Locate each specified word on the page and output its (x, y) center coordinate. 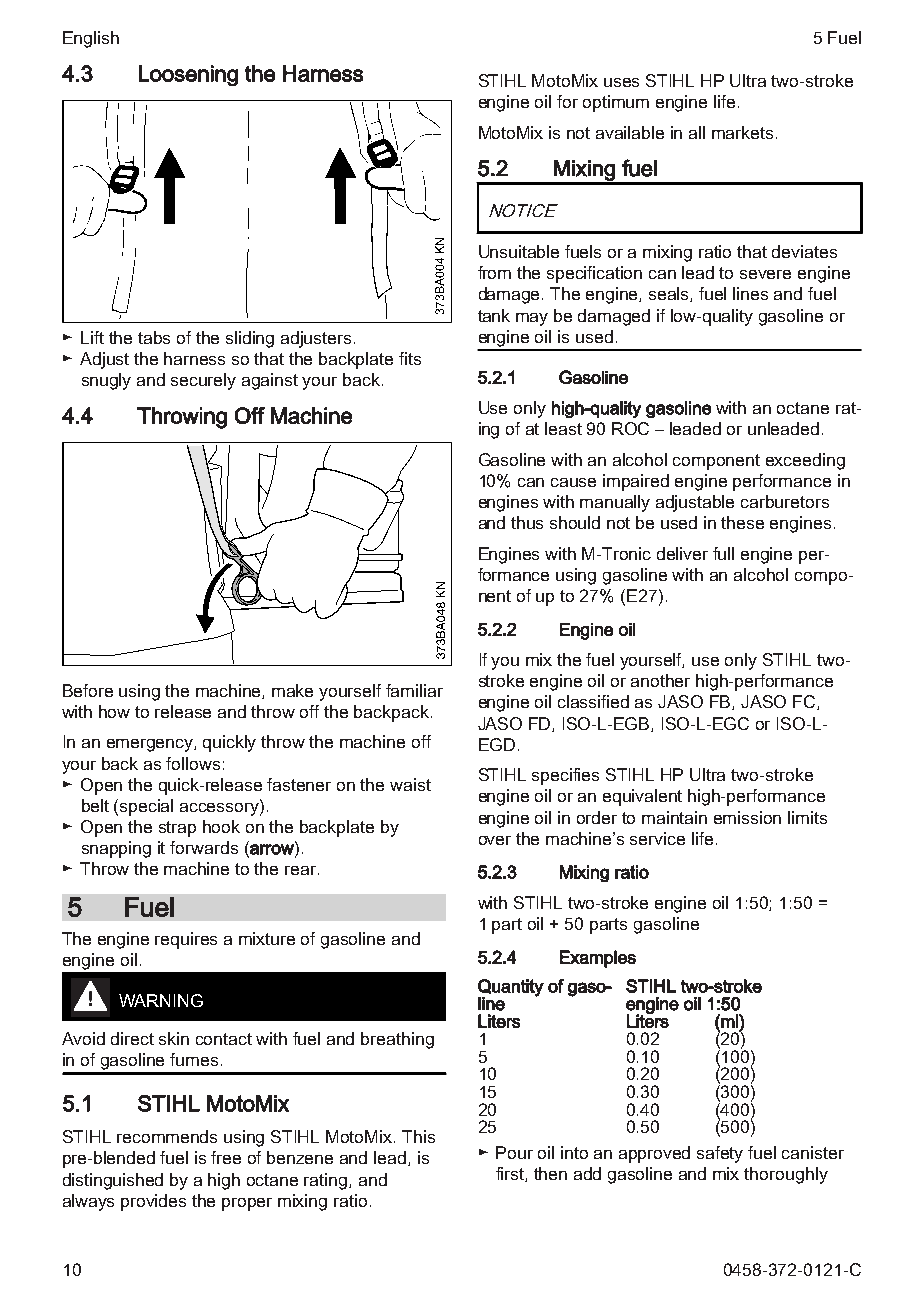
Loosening (188, 75)
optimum (616, 103)
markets (742, 132)
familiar (414, 690)
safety (720, 1154)
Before (88, 690)
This (418, 1136)
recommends (167, 1136)
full (723, 553)
